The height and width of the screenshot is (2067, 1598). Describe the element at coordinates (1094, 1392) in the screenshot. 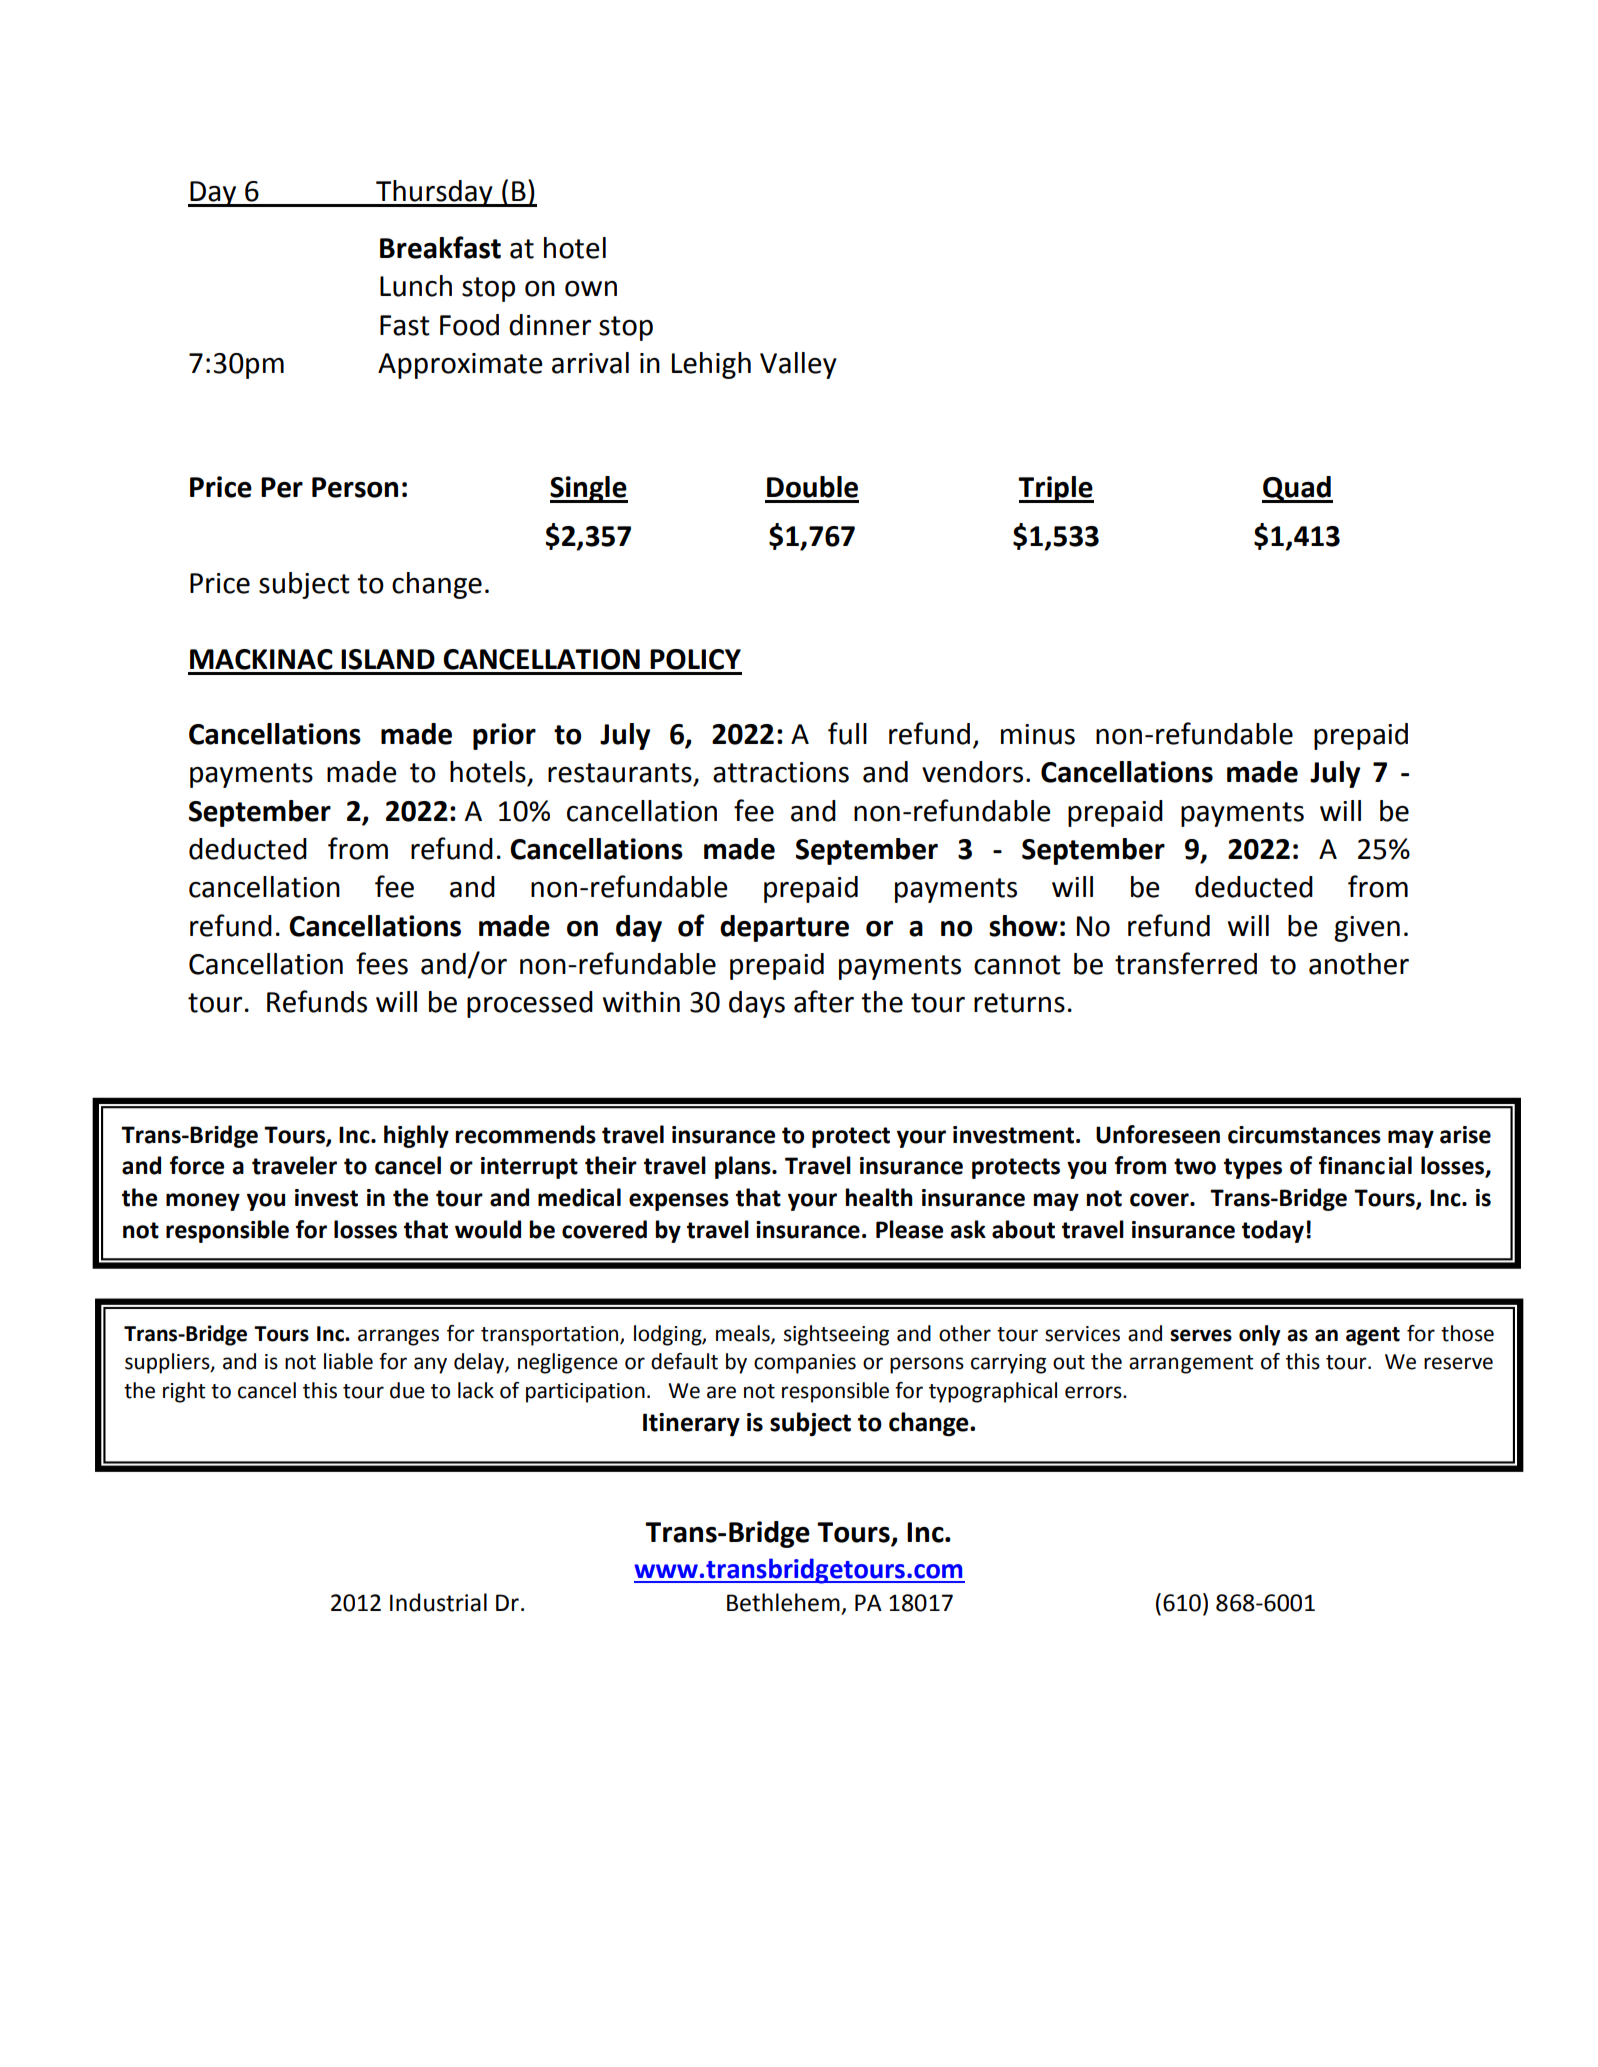

I see `errors` at that location.
